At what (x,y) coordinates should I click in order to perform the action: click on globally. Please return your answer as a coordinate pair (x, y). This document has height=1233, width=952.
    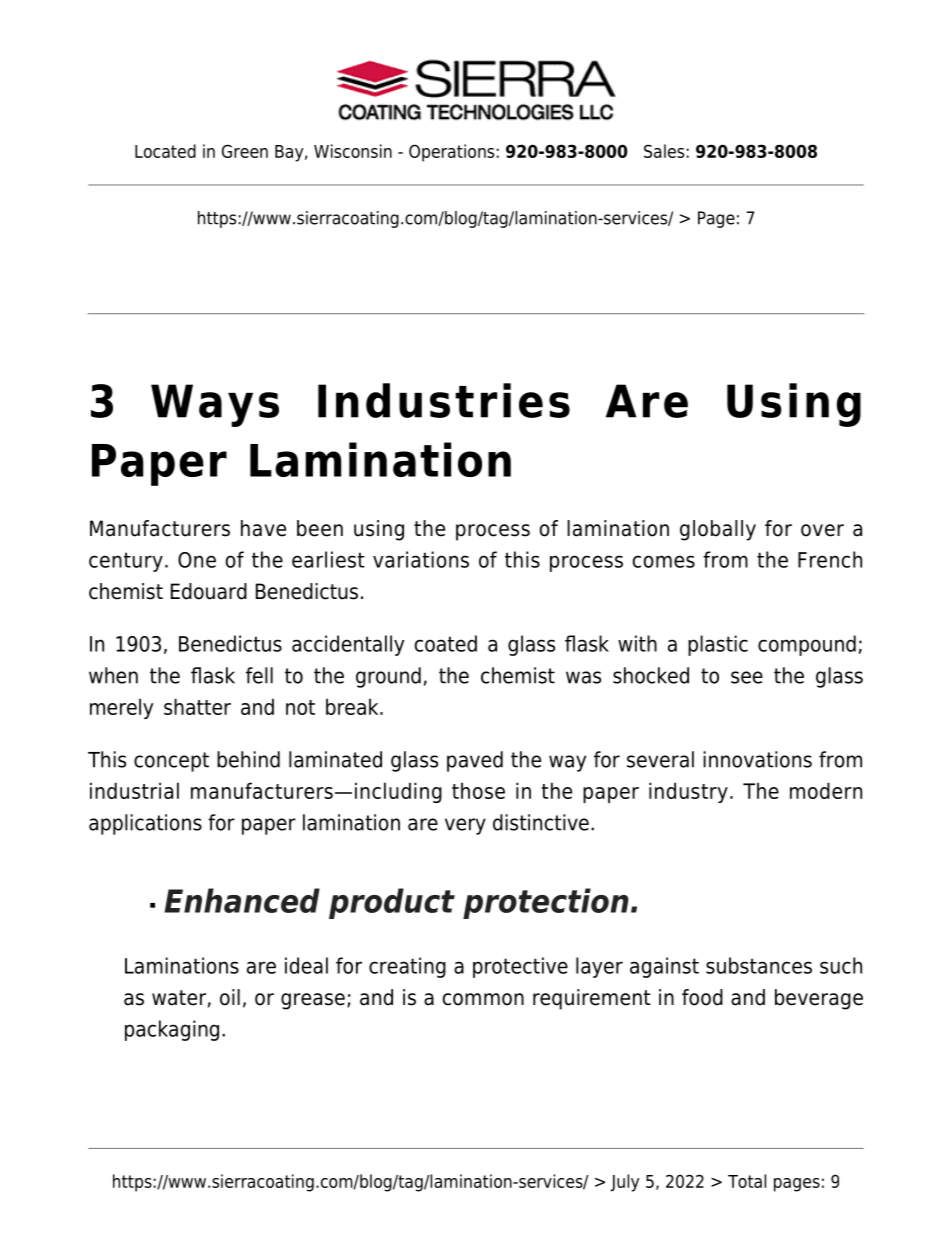
    Looking at the image, I should click on (718, 530).
